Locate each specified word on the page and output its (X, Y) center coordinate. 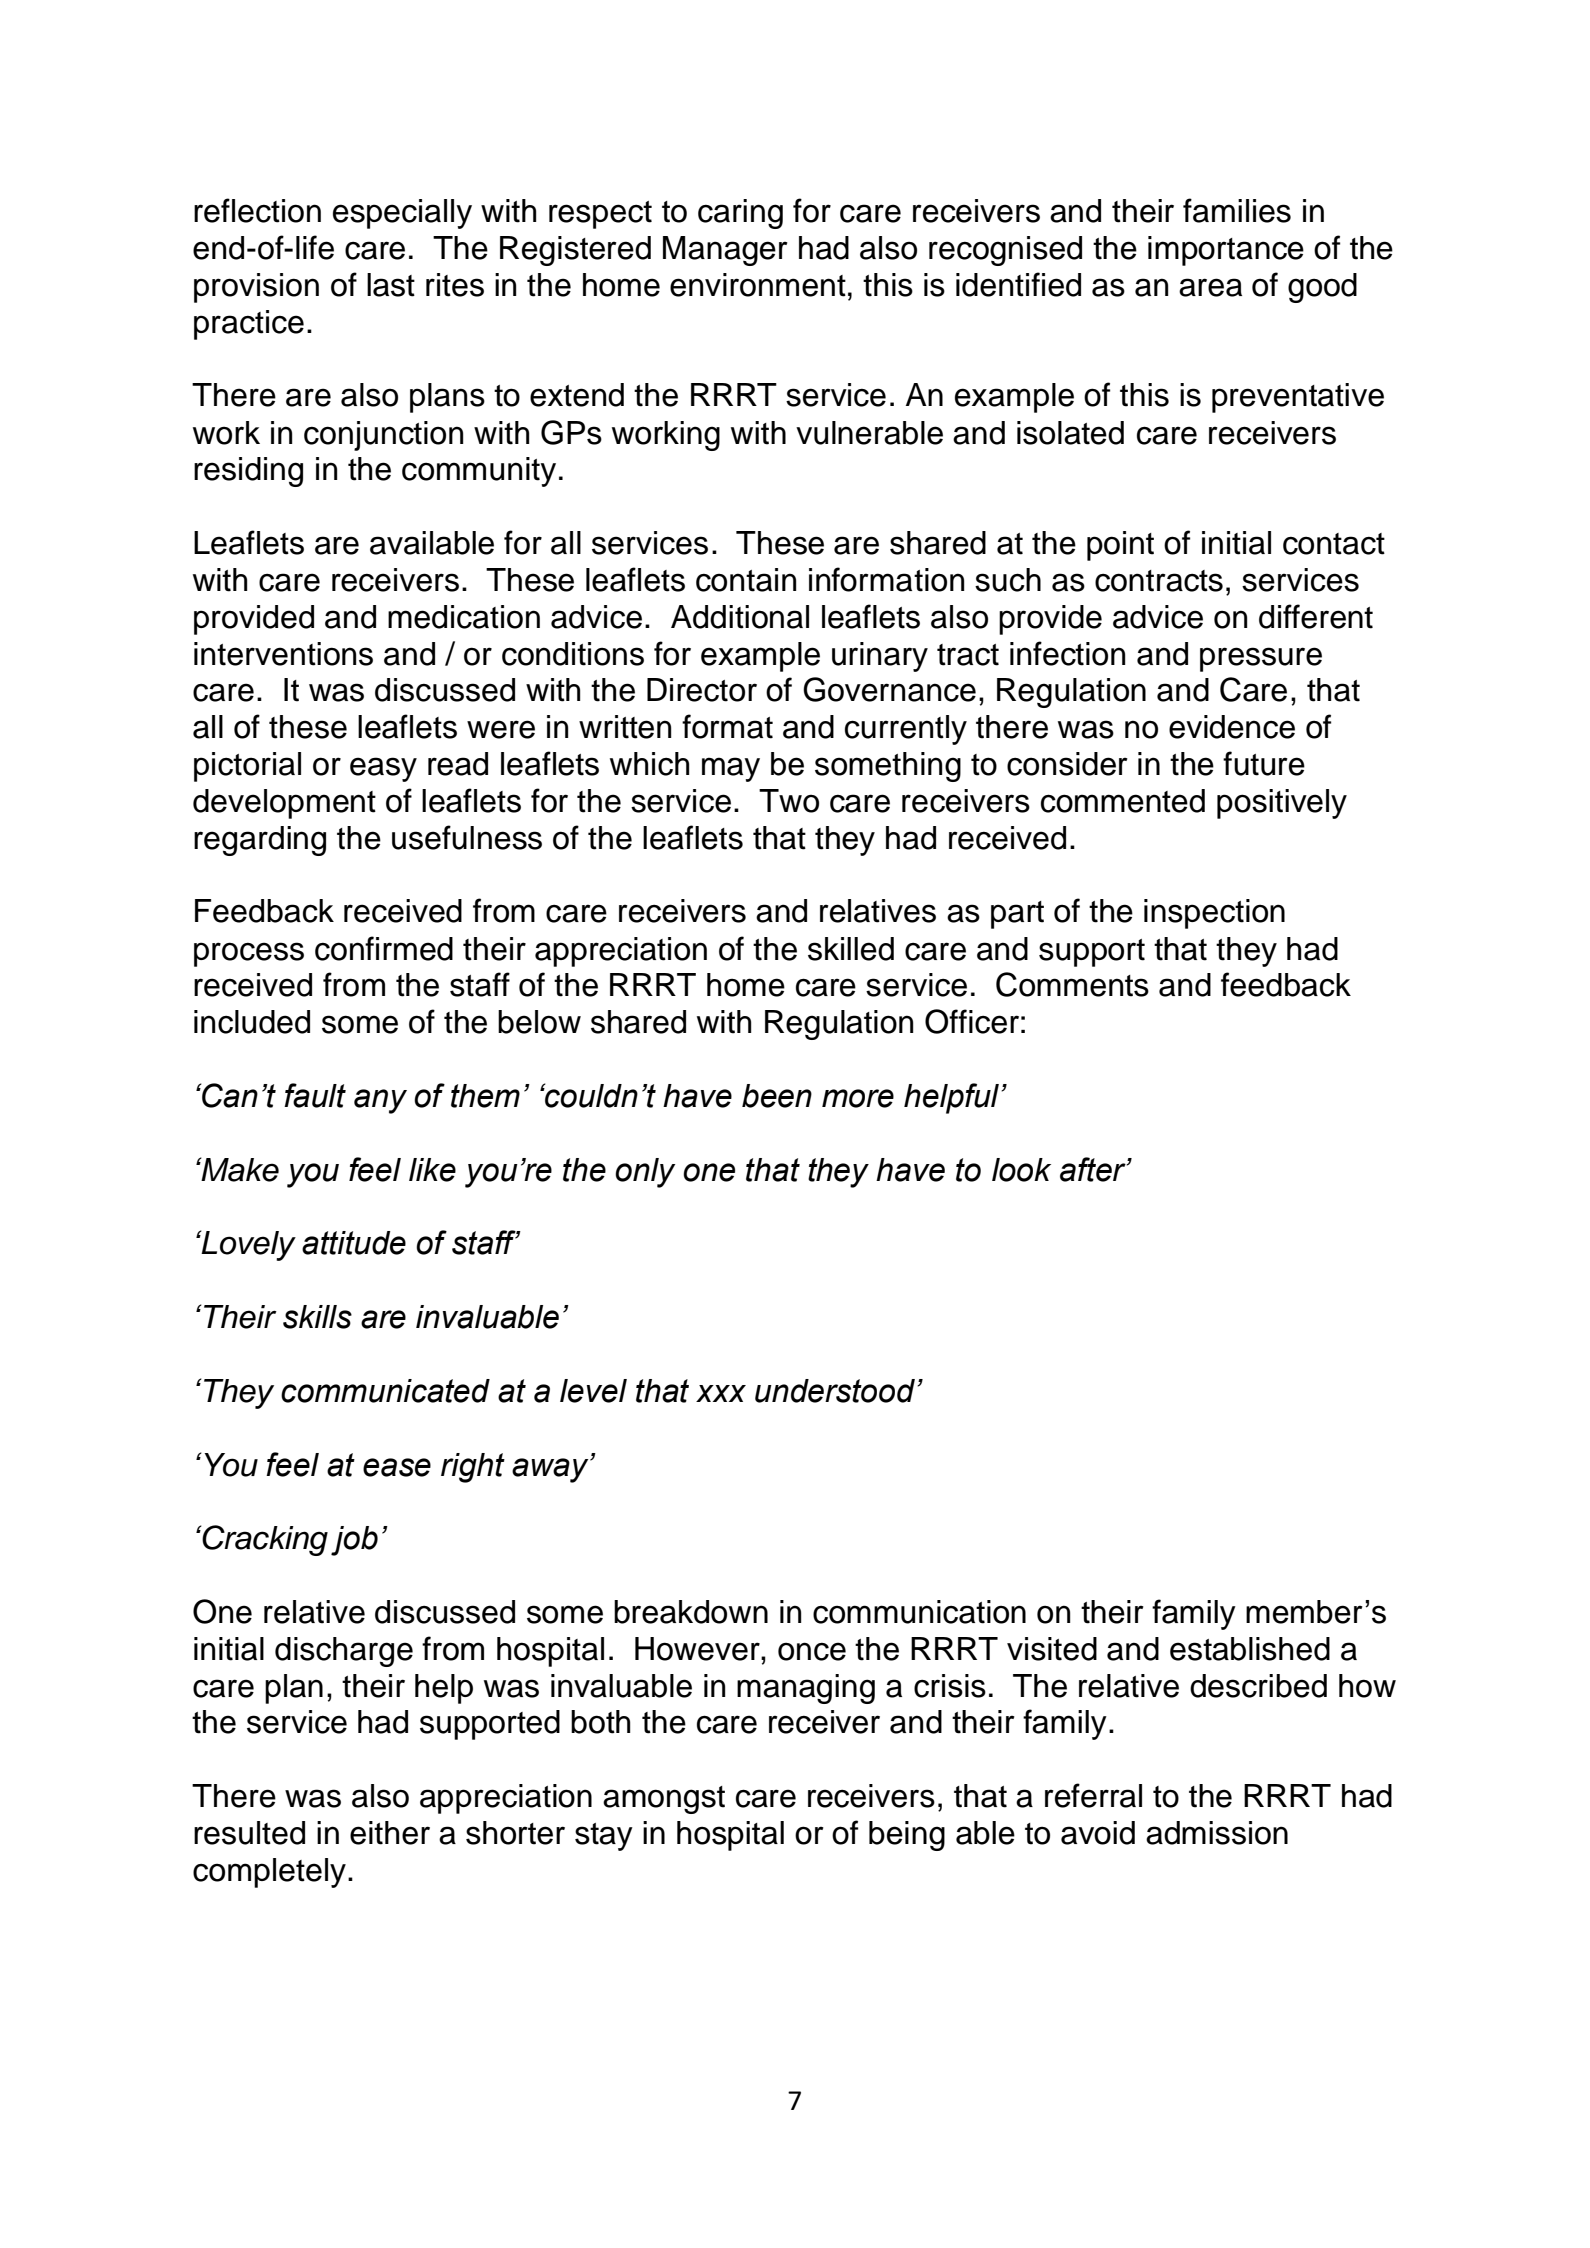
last (391, 285)
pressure (1261, 659)
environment (758, 285)
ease (397, 1467)
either (390, 1833)
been (777, 1096)
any (380, 1101)
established (1250, 1649)
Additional (740, 617)
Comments (1072, 984)
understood (836, 1391)
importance (1226, 251)
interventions (283, 654)
